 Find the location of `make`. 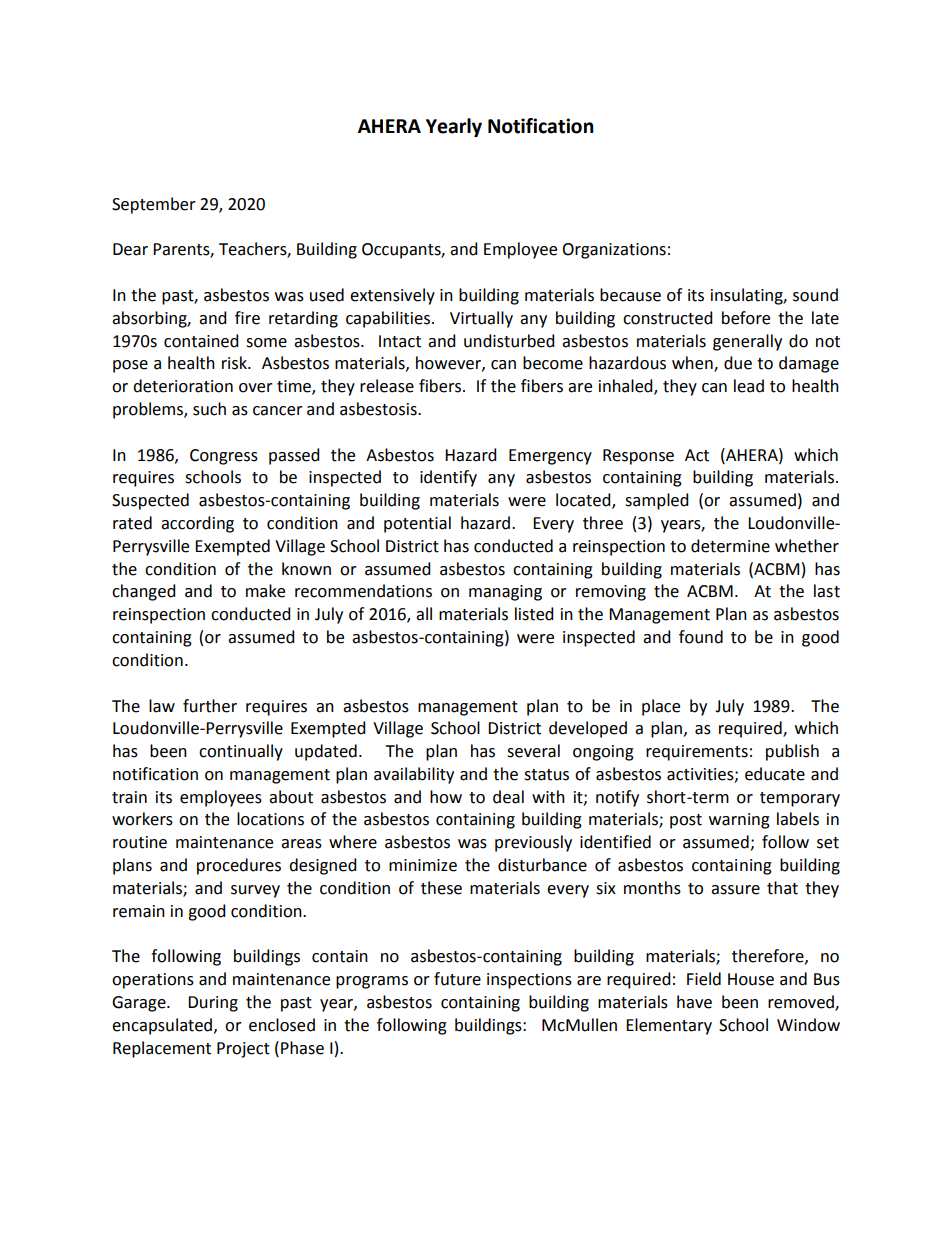

make is located at coordinates (265, 591).
